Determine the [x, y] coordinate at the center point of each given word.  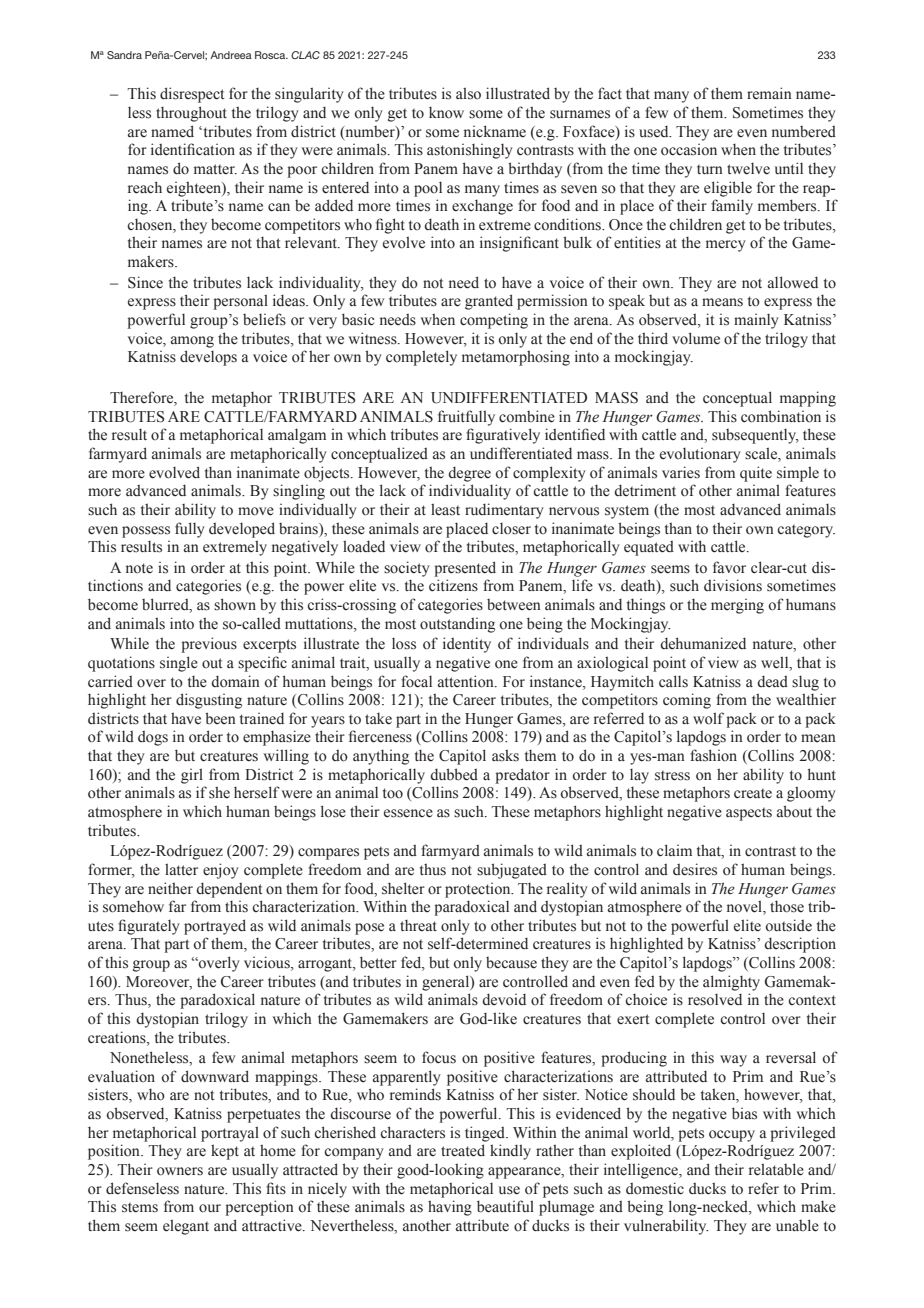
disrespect [192, 95]
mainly [756, 321]
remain [769, 93]
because [511, 963]
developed [242, 530]
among [192, 342]
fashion [713, 755]
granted [489, 302]
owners [180, 1171]
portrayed [215, 927]
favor [729, 567]
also [468, 93]
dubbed [454, 774]
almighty [731, 983]
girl [192, 776]
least [445, 509]
